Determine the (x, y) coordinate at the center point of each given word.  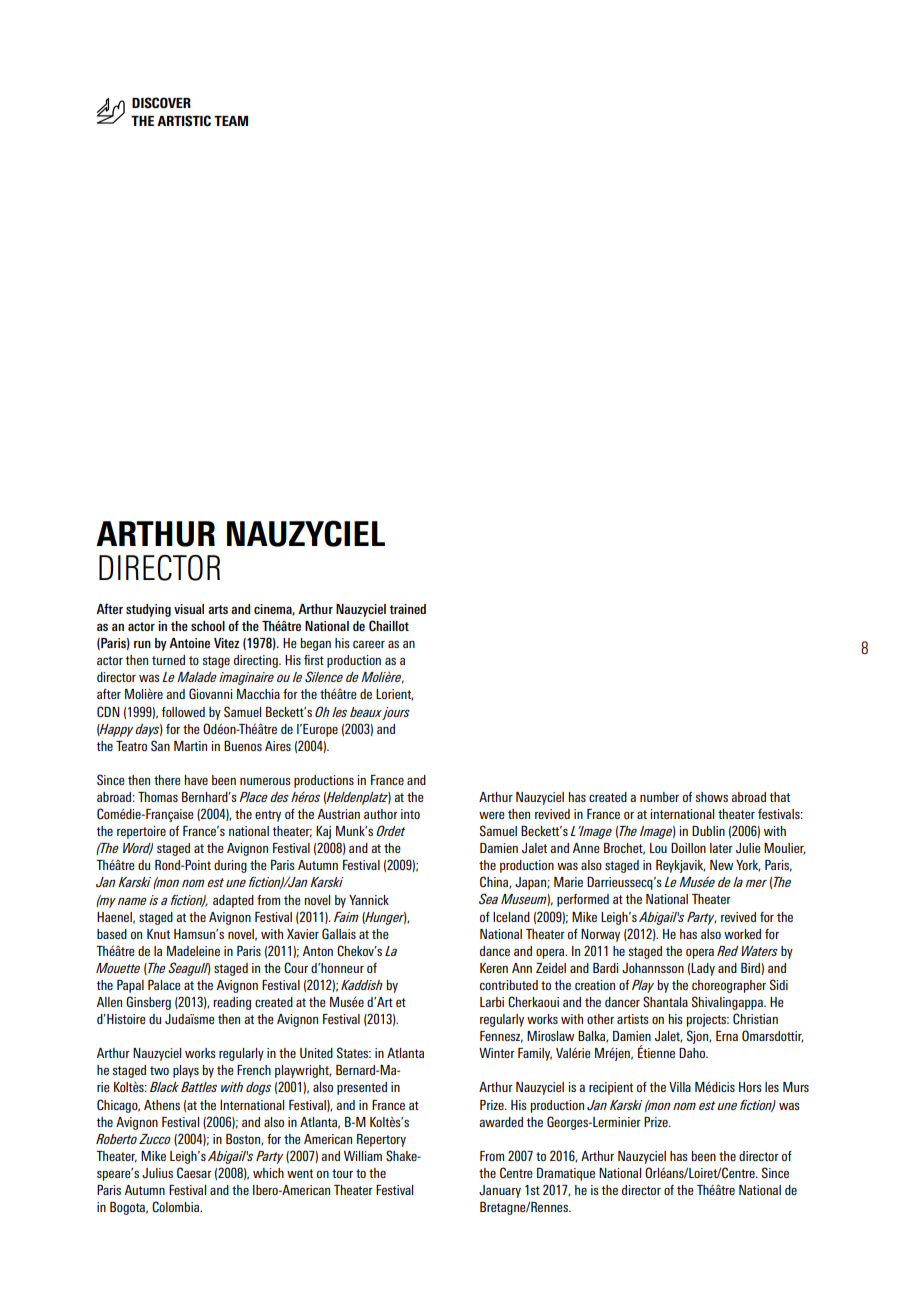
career (369, 644)
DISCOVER (161, 103)
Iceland (511, 917)
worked (742, 934)
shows (711, 797)
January (500, 1191)
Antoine (189, 643)
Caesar (194, 1172)
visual (189, 609)
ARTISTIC (184, 121)
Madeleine (193, 951)
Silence (324, 676)
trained (407, 609)
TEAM (231, 121)
